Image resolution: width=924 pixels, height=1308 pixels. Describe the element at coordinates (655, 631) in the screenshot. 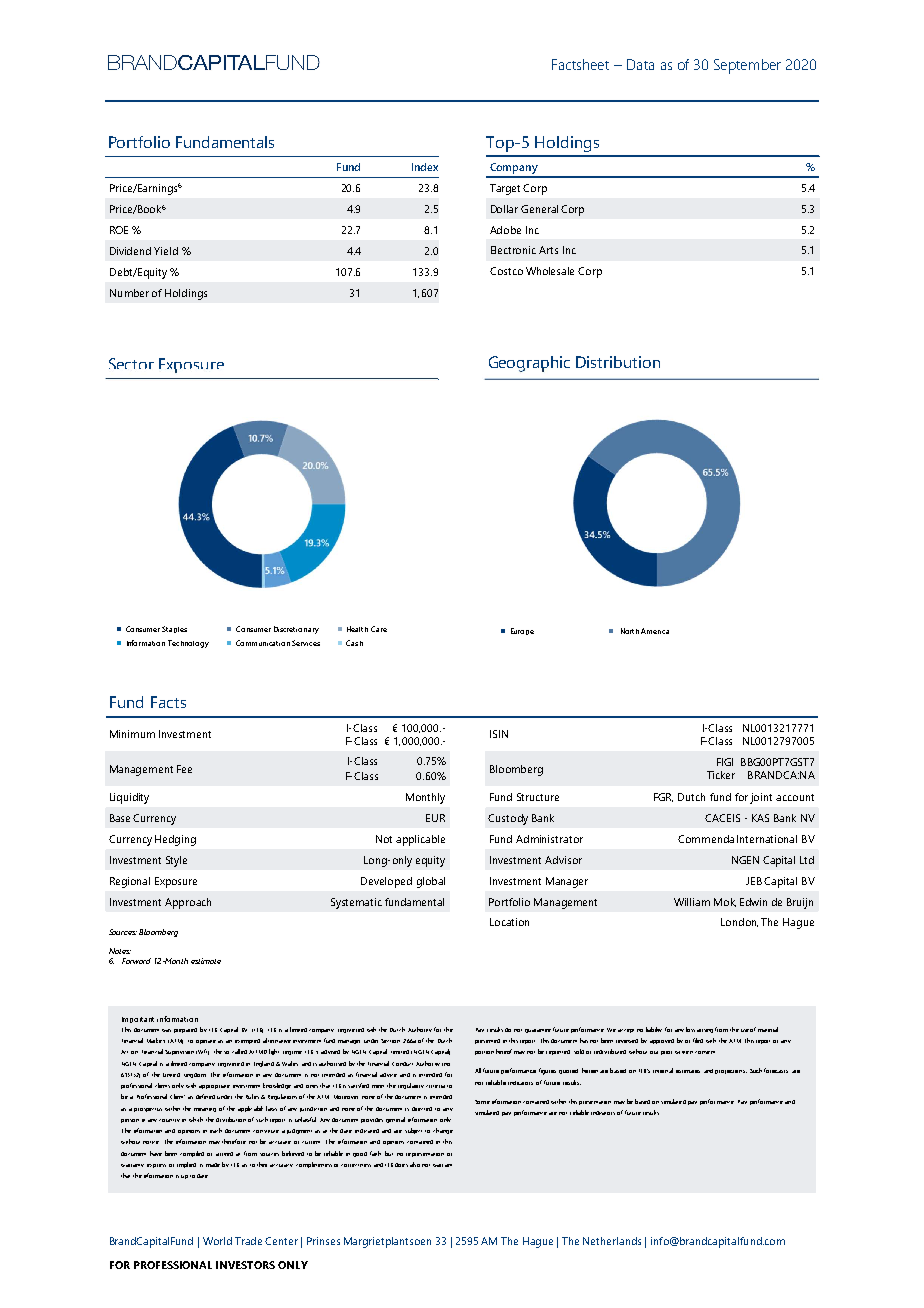

I see `America` at that location.
